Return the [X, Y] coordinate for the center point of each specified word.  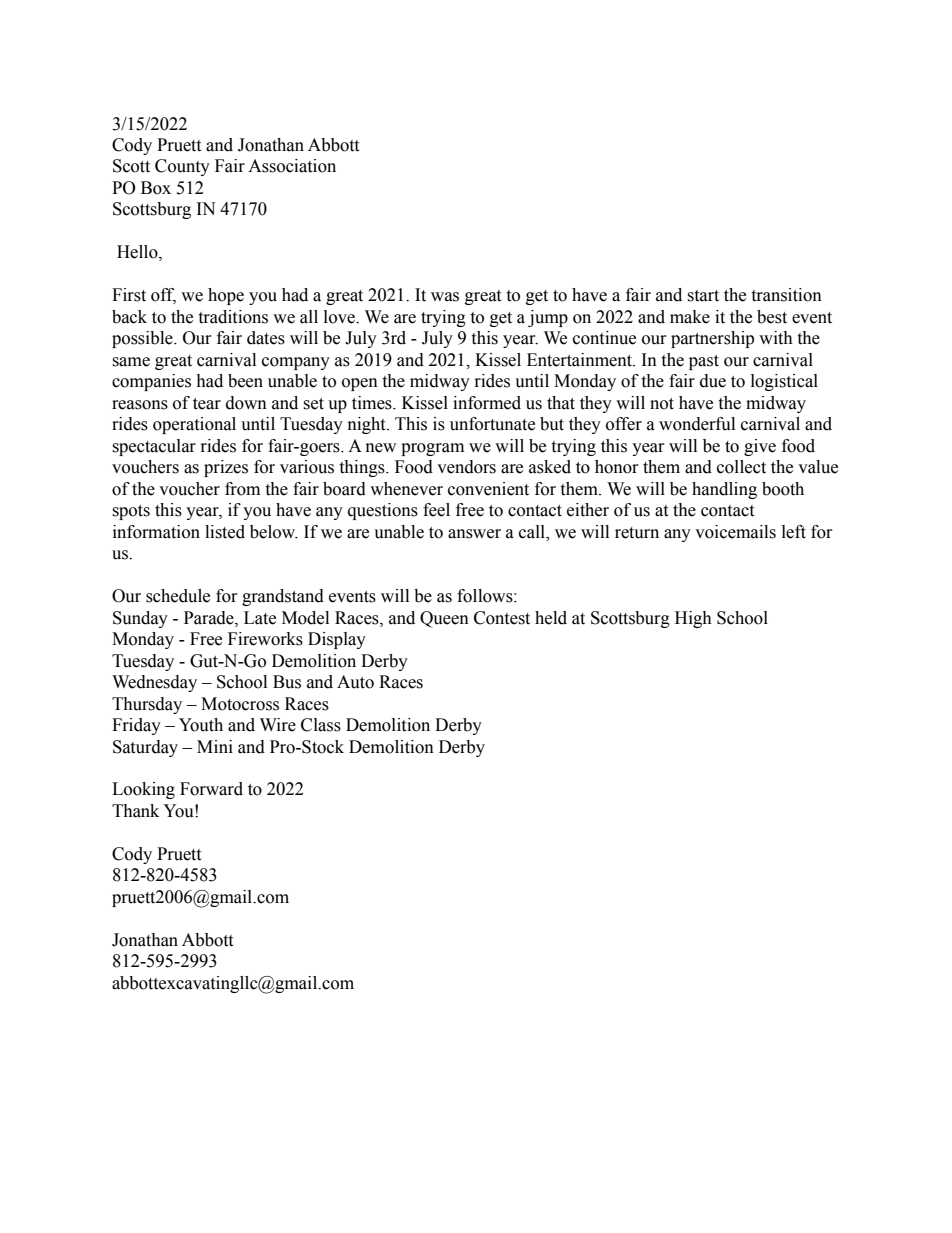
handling [724, 490]
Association [292, 166]
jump [548, 318]
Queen [444, 619]
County [182, 167]
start [703, 296]
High [693, 619]
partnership [712, 339]
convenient [488, 489]
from [242, 489]
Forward [211, 789]
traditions [233, 317]
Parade [210, 618]
